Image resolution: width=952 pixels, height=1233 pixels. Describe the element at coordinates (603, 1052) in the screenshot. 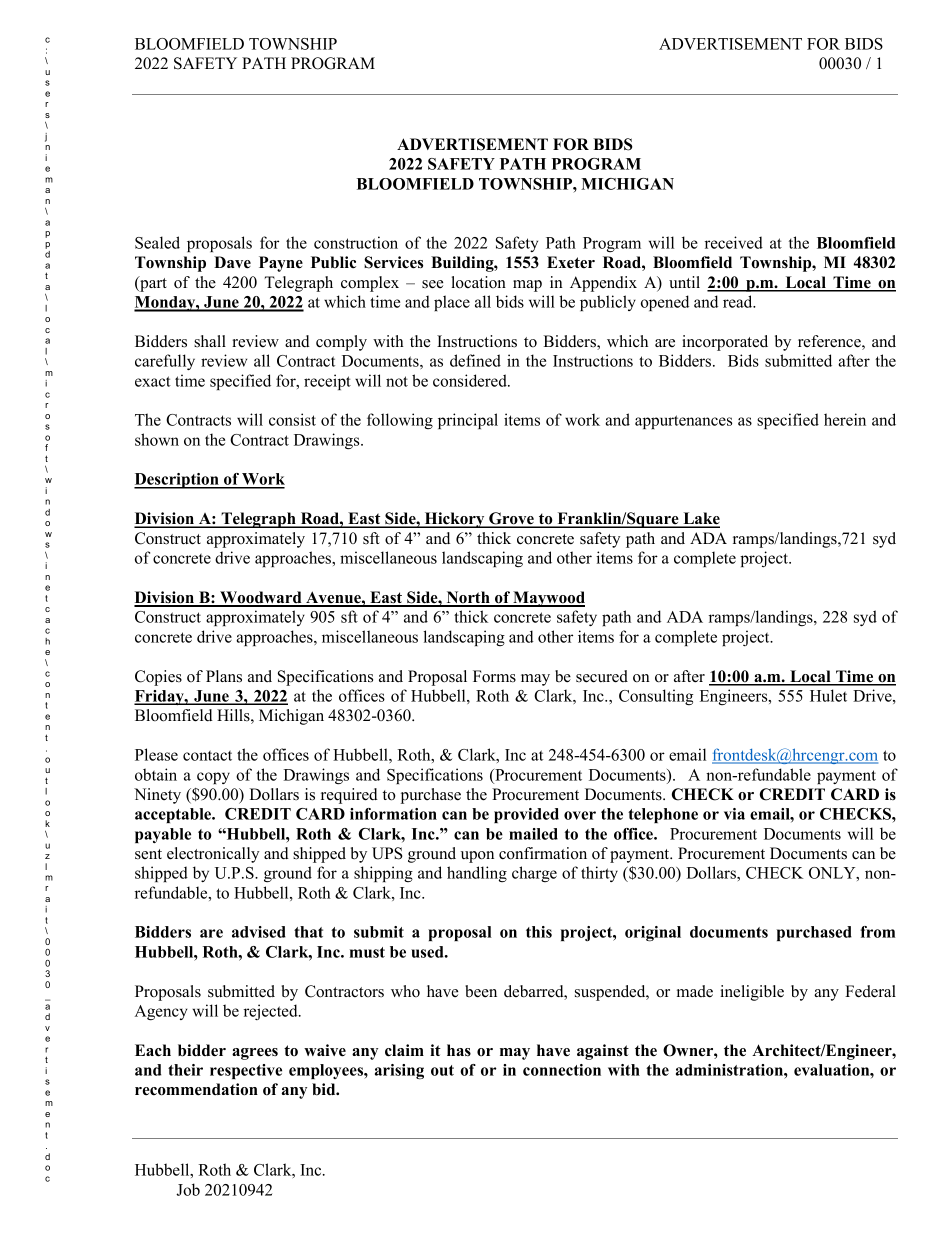

I see `against` at that location.
